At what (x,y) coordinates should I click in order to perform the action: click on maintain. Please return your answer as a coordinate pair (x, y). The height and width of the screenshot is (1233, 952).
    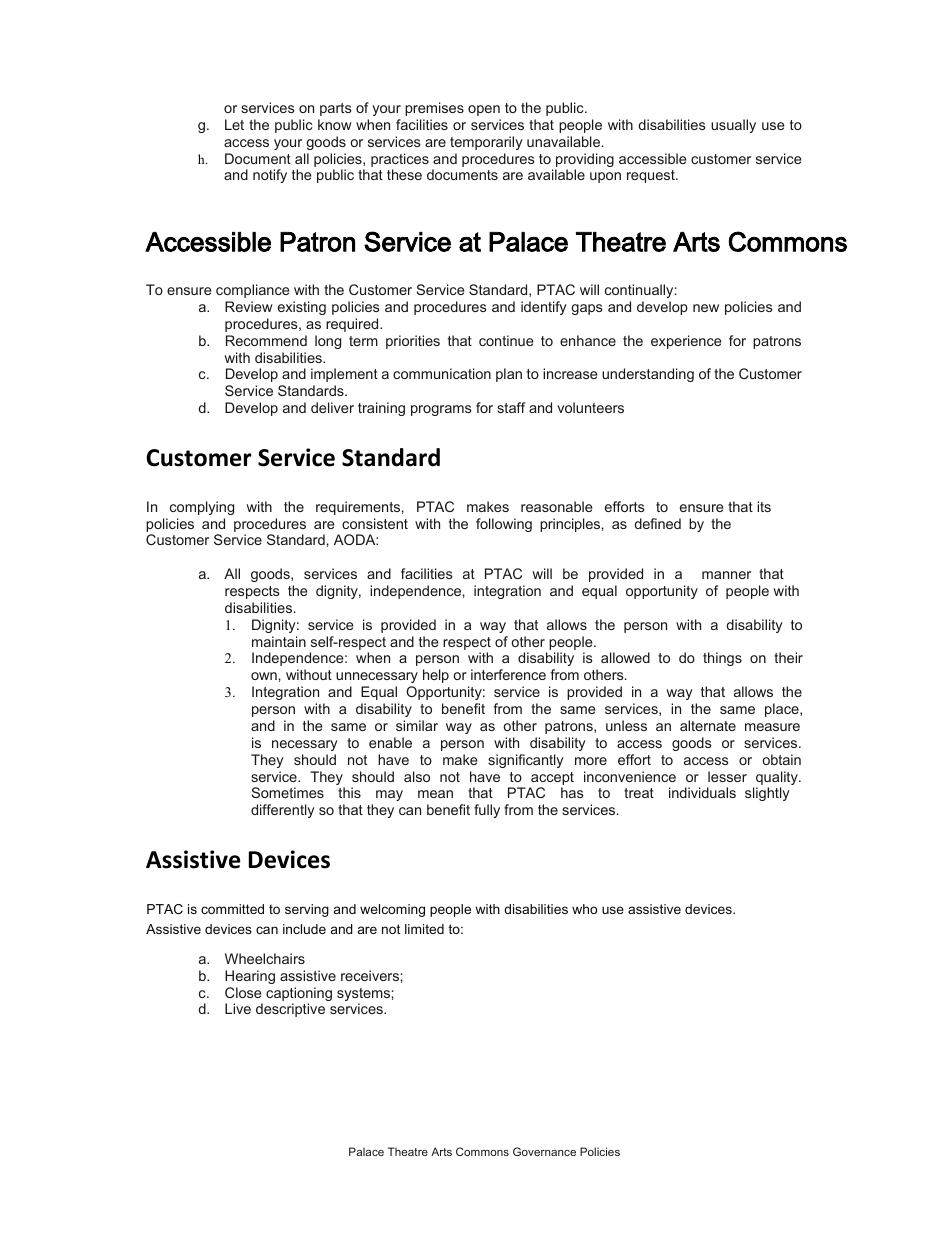
    Looking at the image, I should click on (279, 641).
